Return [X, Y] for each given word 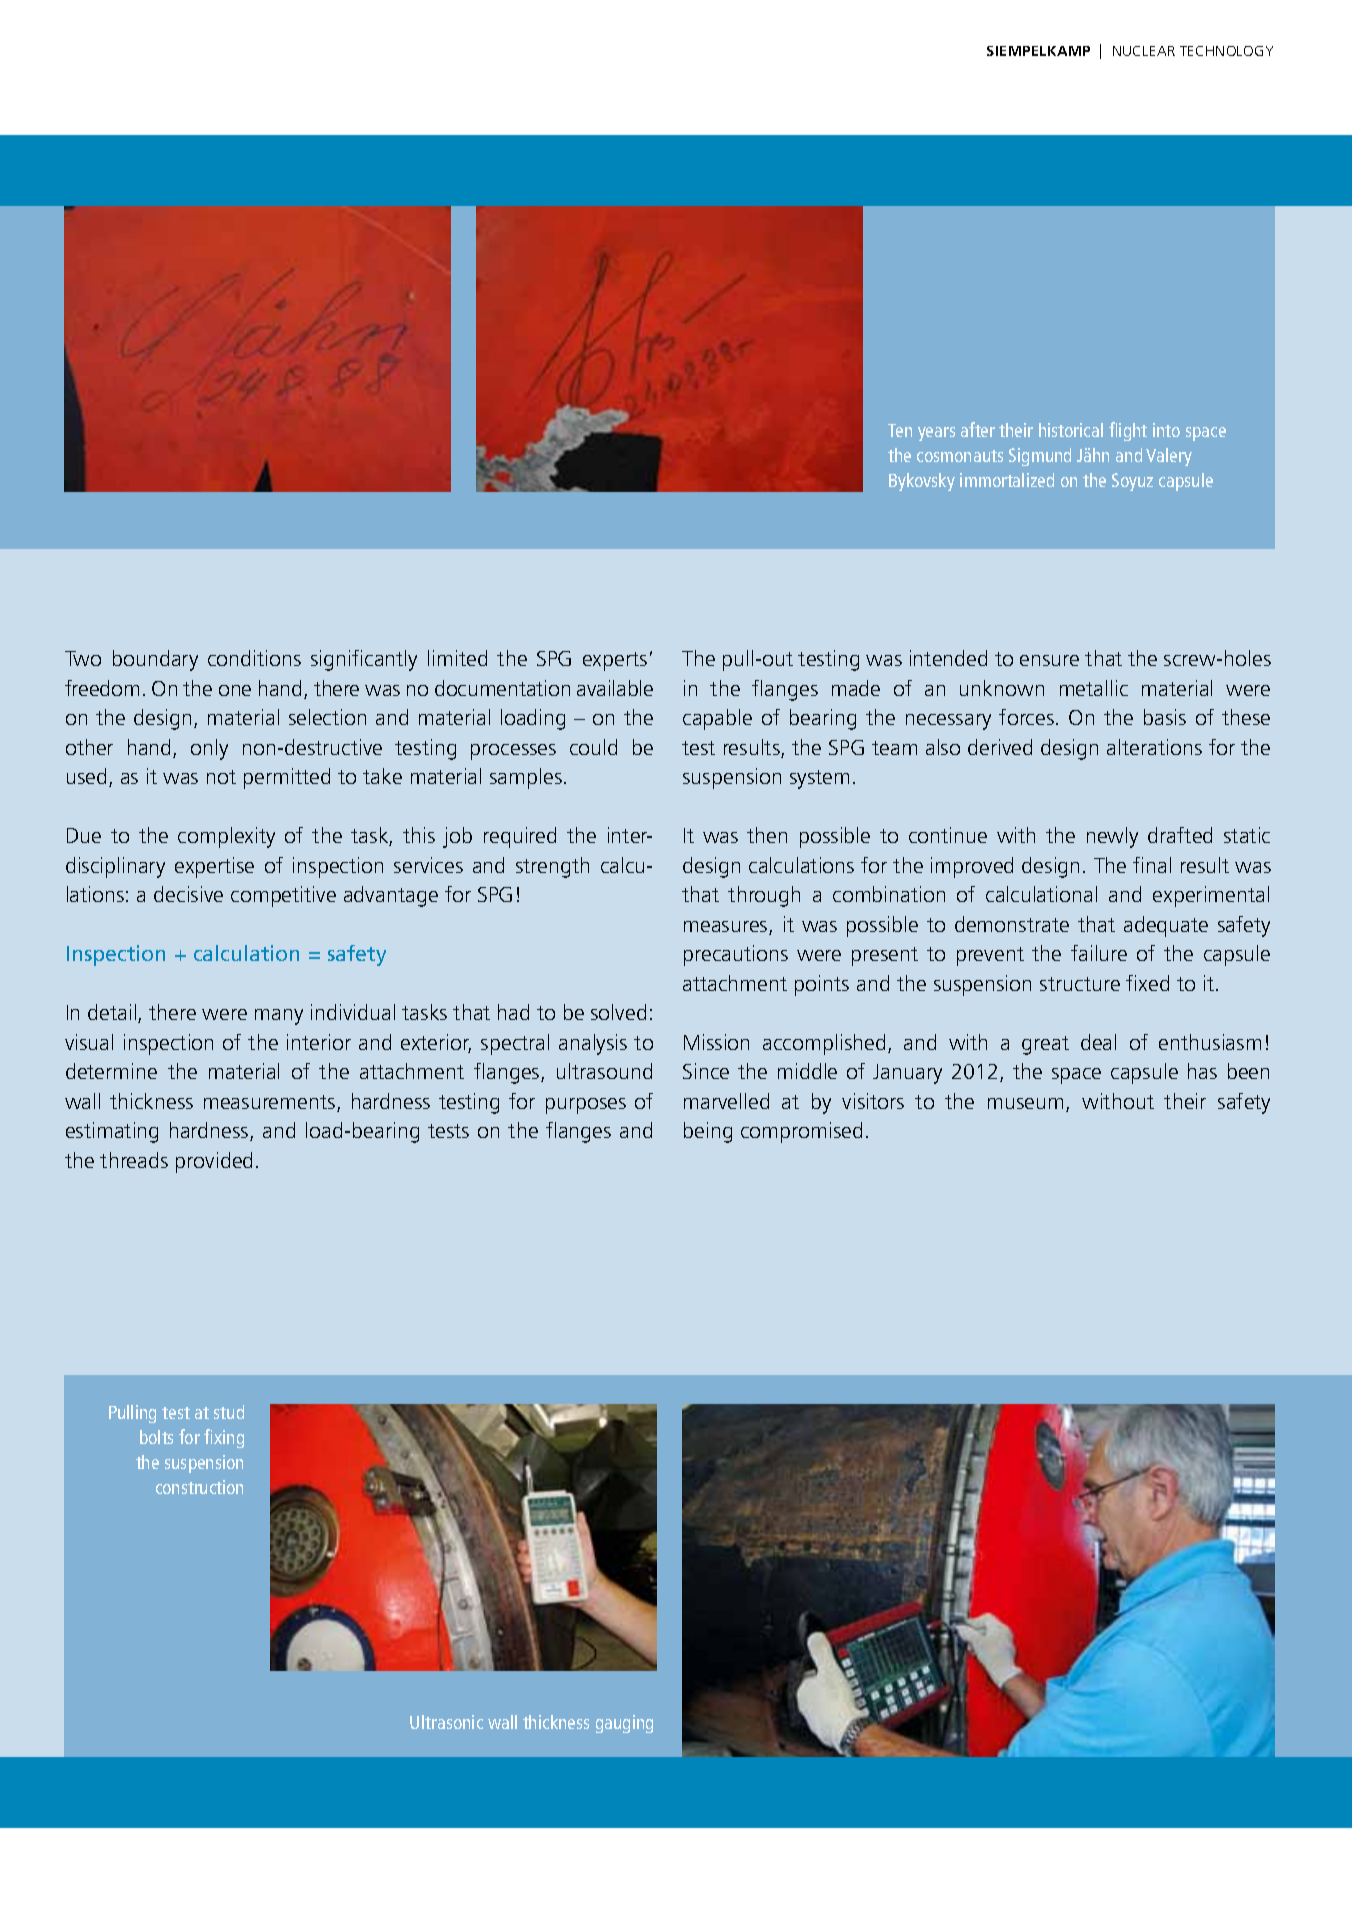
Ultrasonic [446, 1722]
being [708, 1132]
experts [615, 661]
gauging [624, 1724]
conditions [254, 658]
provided [214, 1162]
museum [1025, 1103]
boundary [155, 660]
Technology [1226, 51]
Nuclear [1144, 51]
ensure [1049, 660]
